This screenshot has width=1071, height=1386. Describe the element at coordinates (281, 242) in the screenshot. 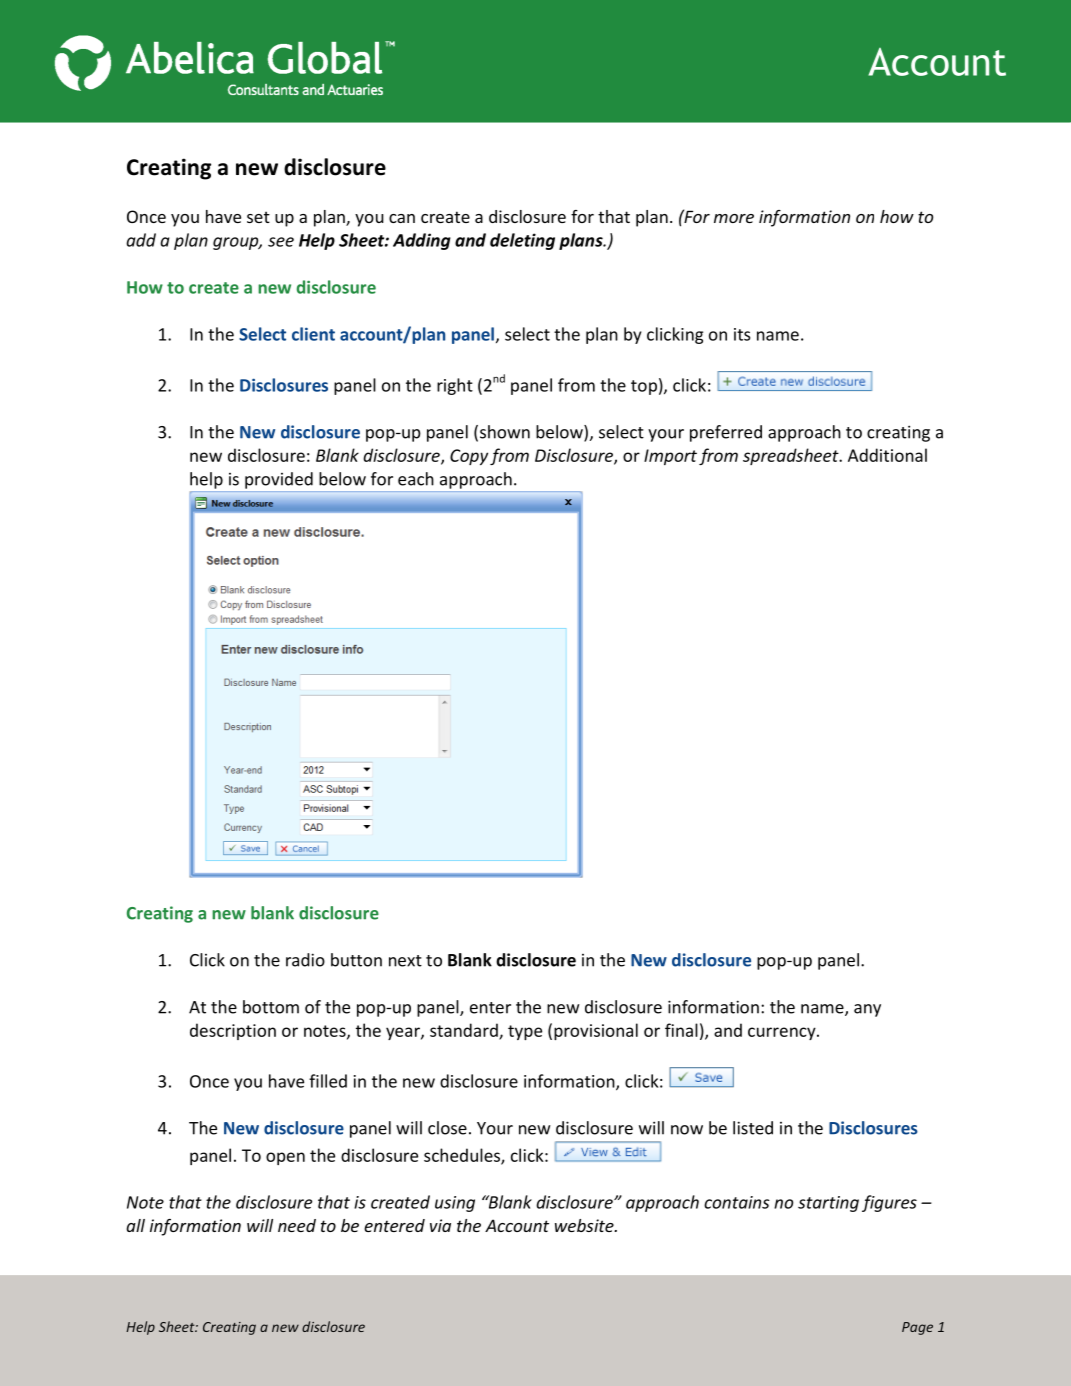

I see `see` at that location.
